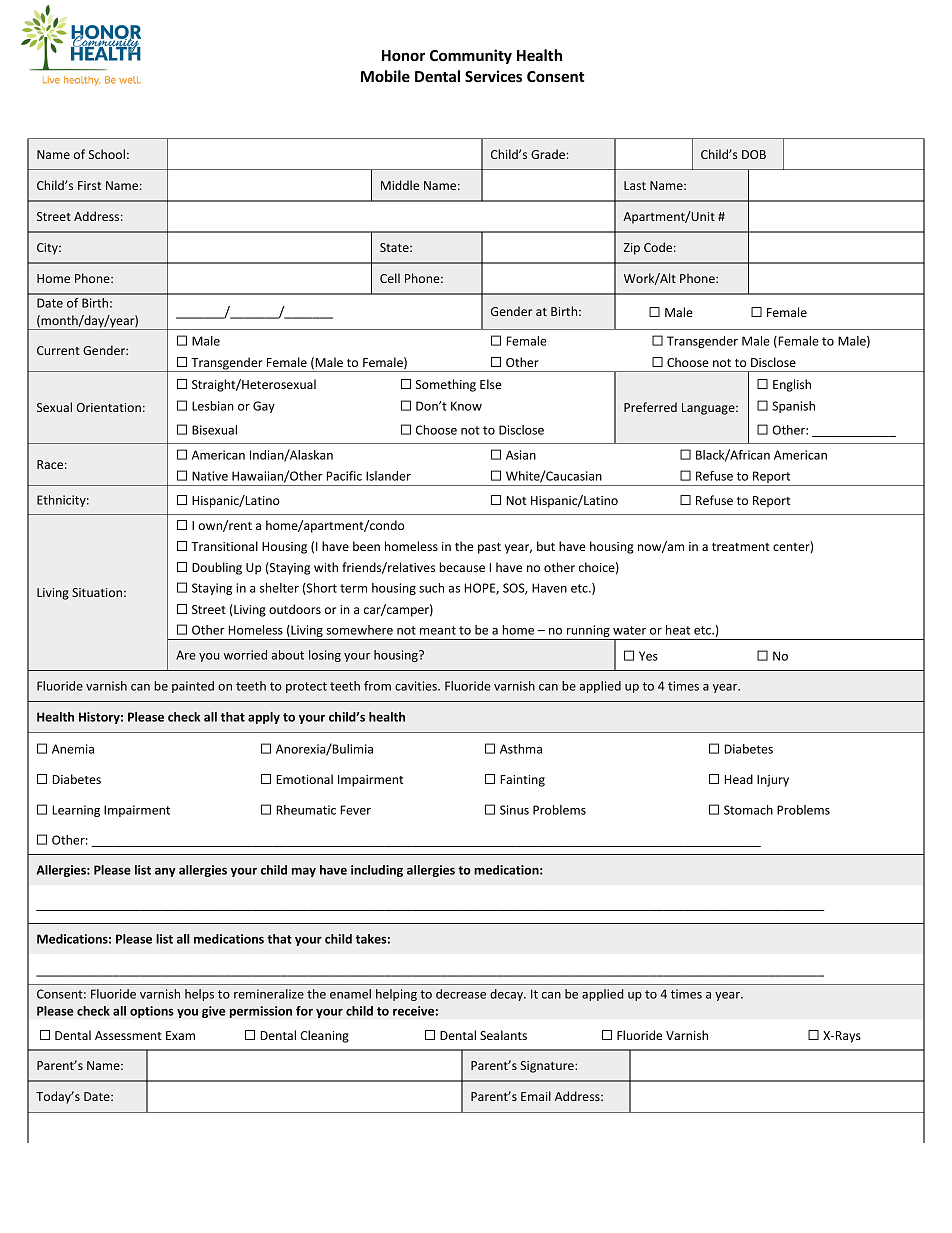 This image has height=1233, width=952. Describe the element at coordinates (109, 407) in the image. I see `Orientation` at that location.
